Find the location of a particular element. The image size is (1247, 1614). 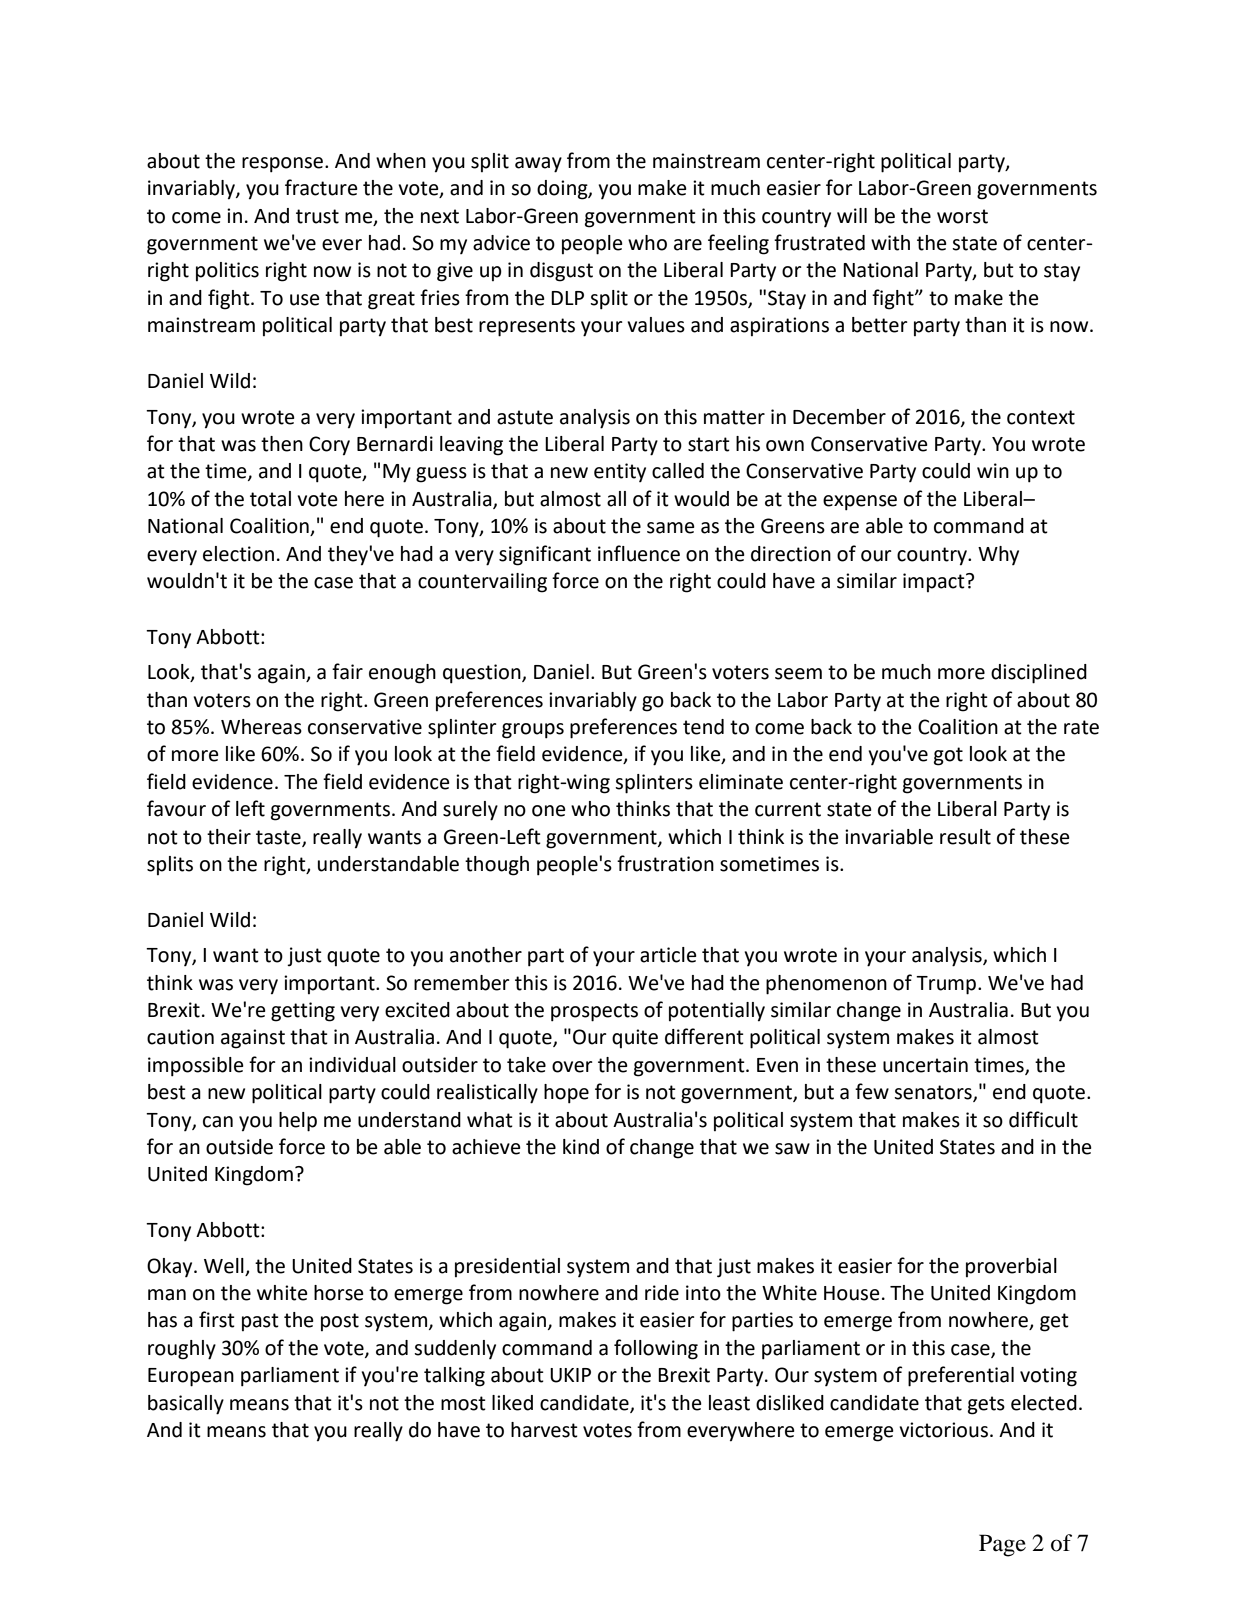

worst is located at coordinates (962, 216).
